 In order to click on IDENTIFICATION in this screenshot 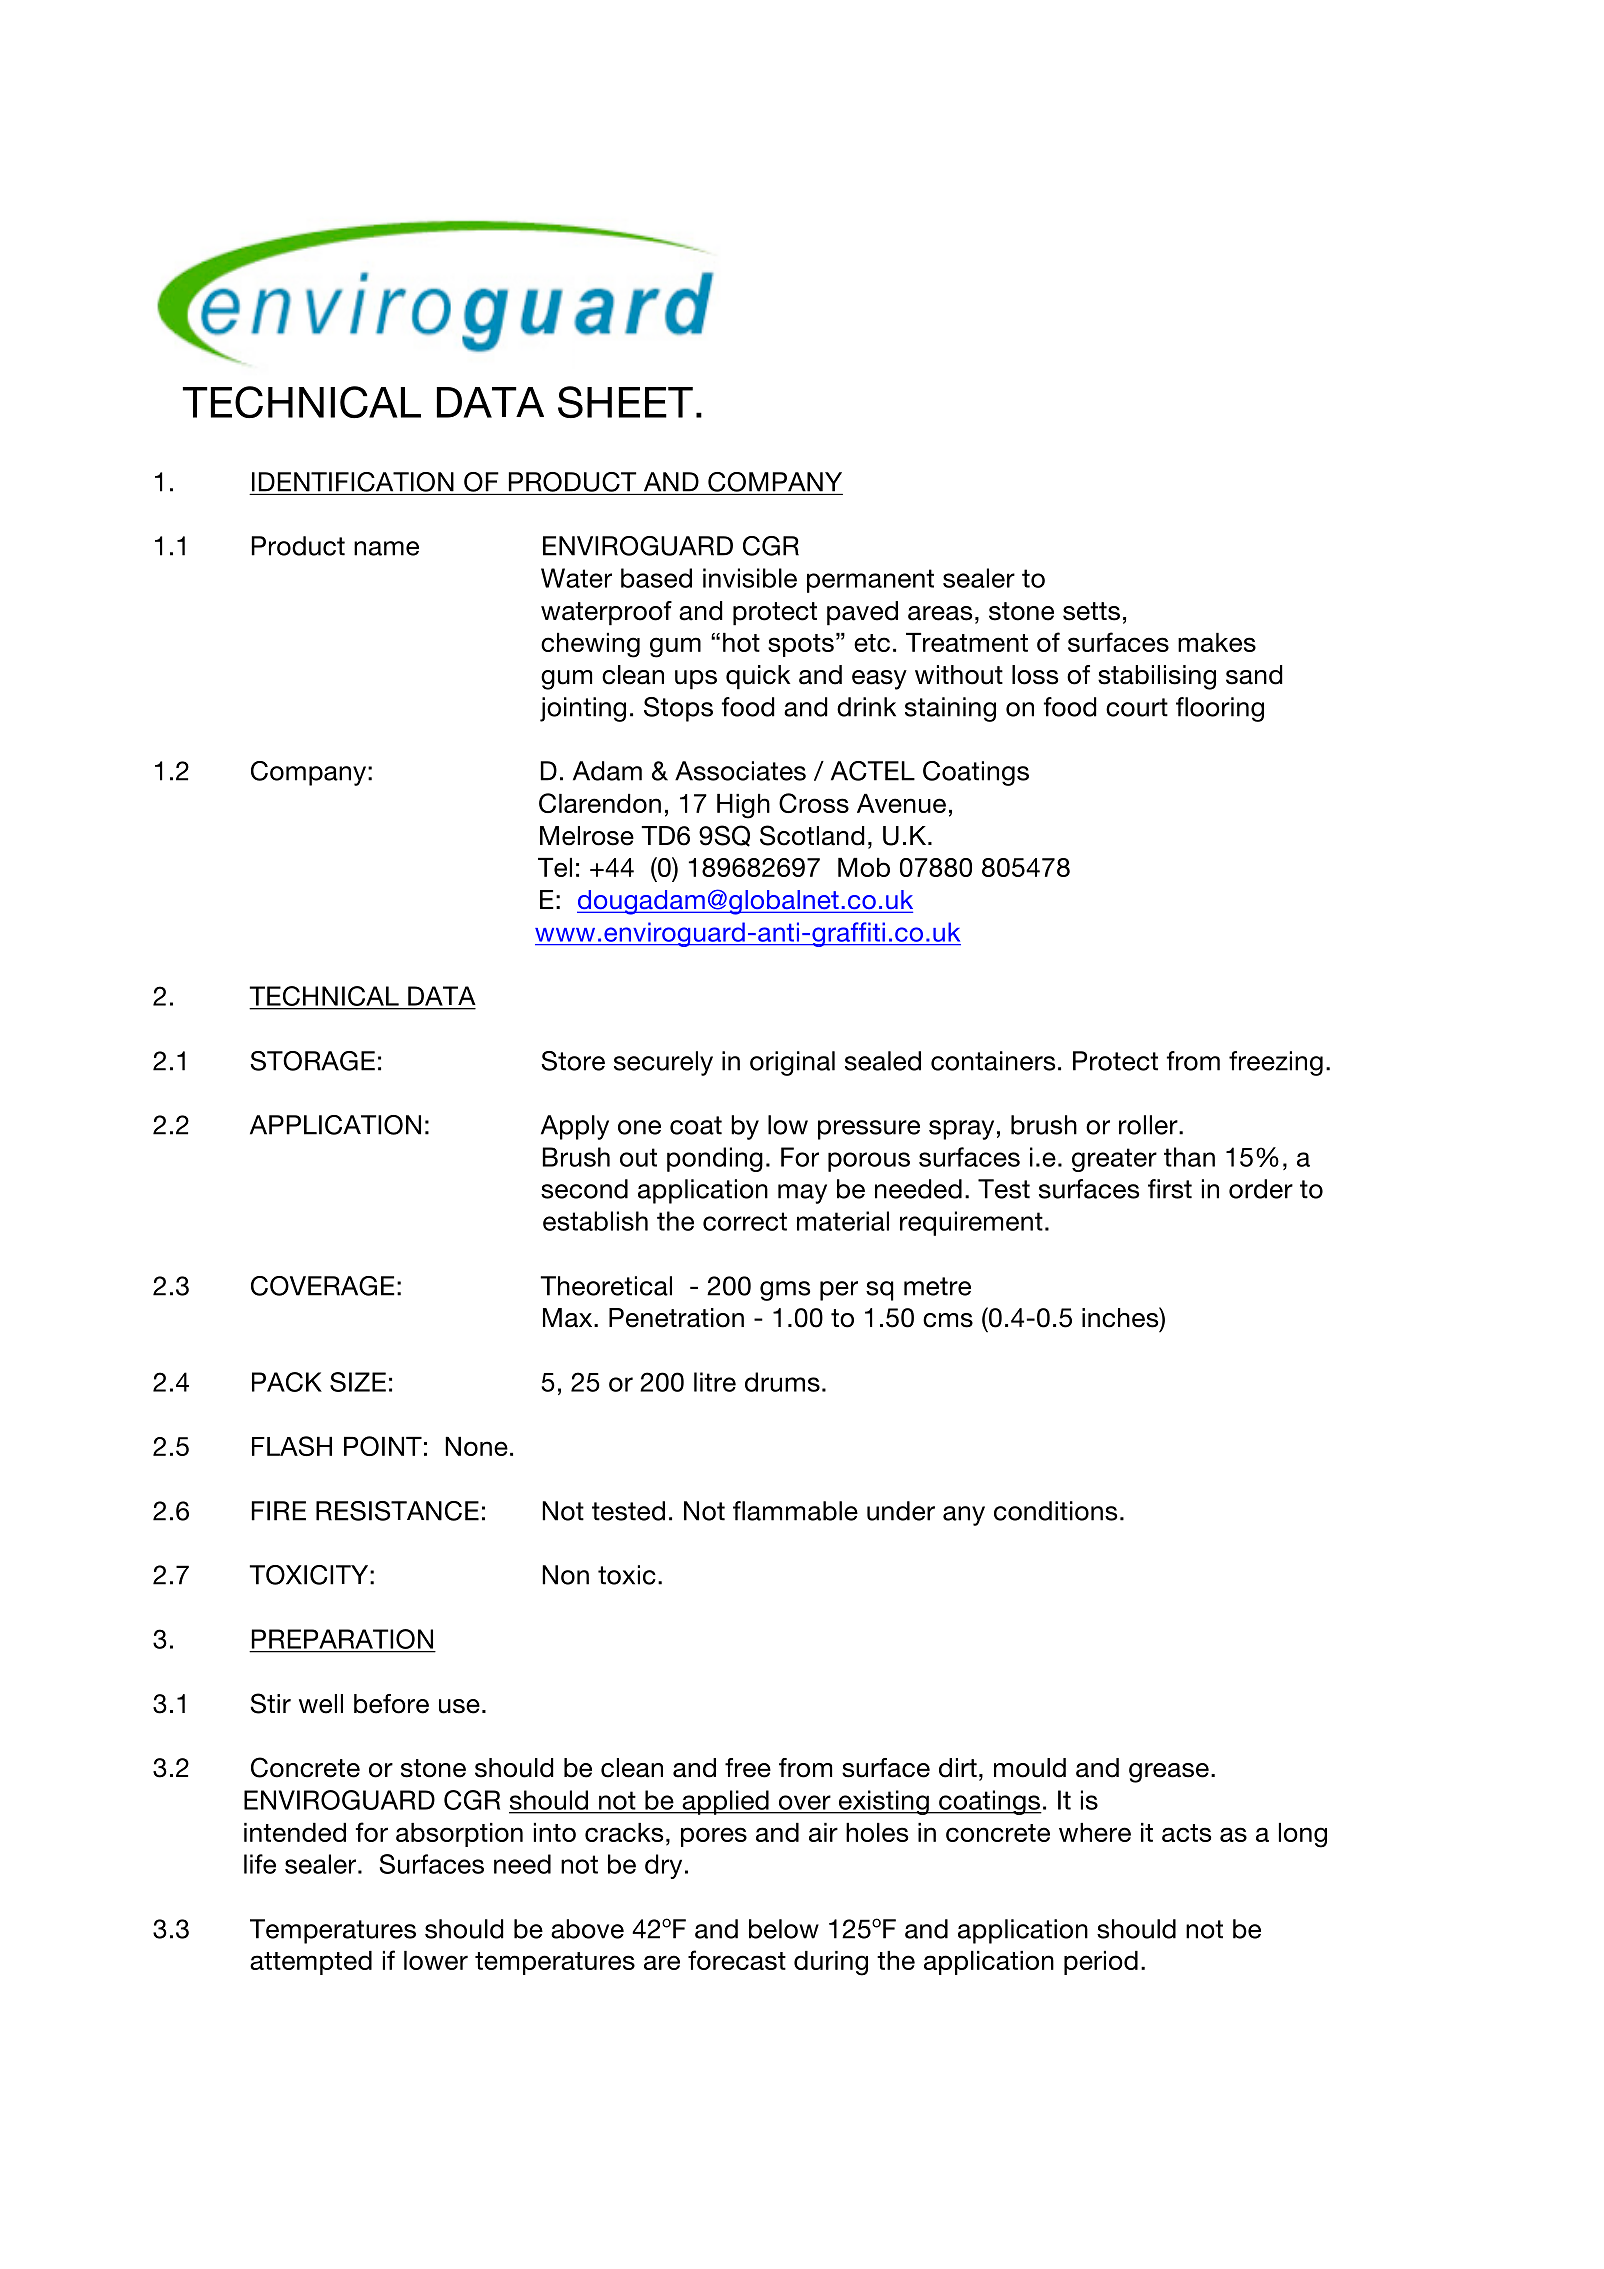, I will do `click(353, 482)`.
